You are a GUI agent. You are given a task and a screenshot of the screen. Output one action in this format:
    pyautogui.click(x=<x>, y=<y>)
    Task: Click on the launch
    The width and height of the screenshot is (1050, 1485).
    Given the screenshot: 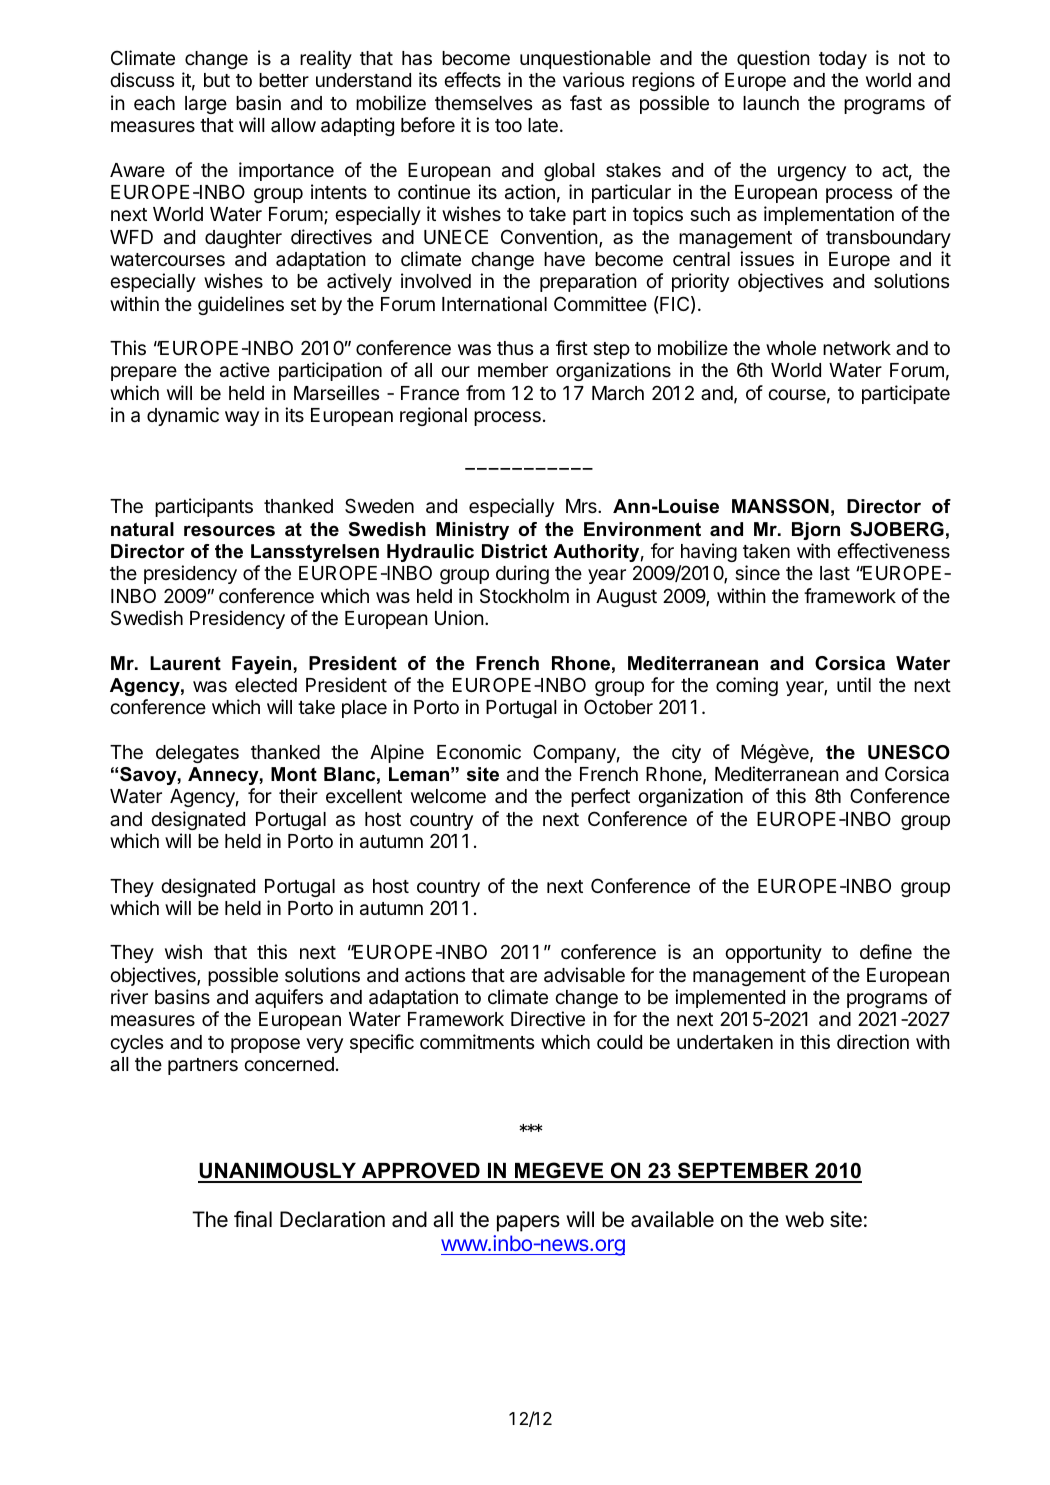 What is the action you would take?
    pyautogui.click(x=771, y=103)
